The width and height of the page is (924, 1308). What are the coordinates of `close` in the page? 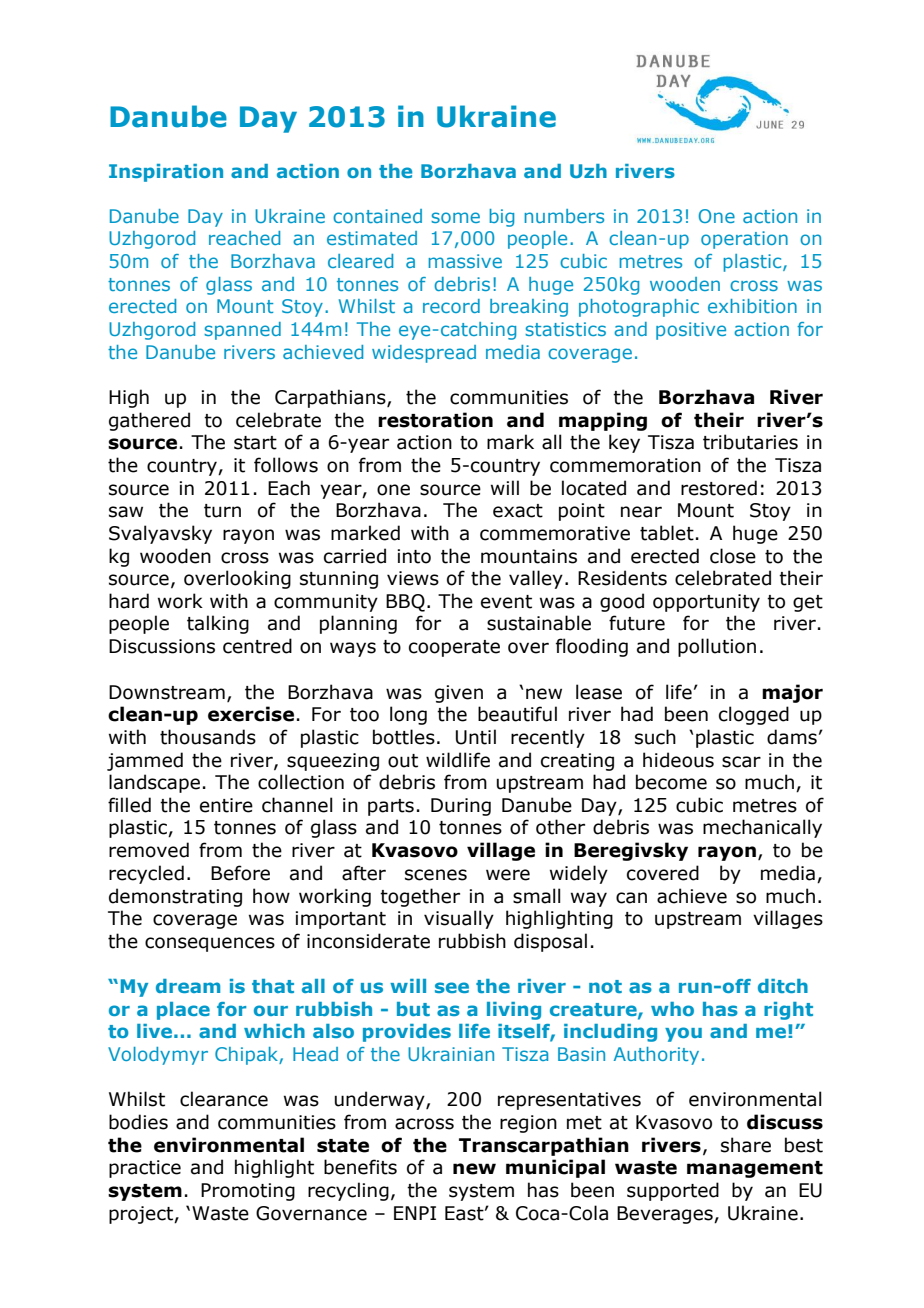 It's located at (733, 556).
